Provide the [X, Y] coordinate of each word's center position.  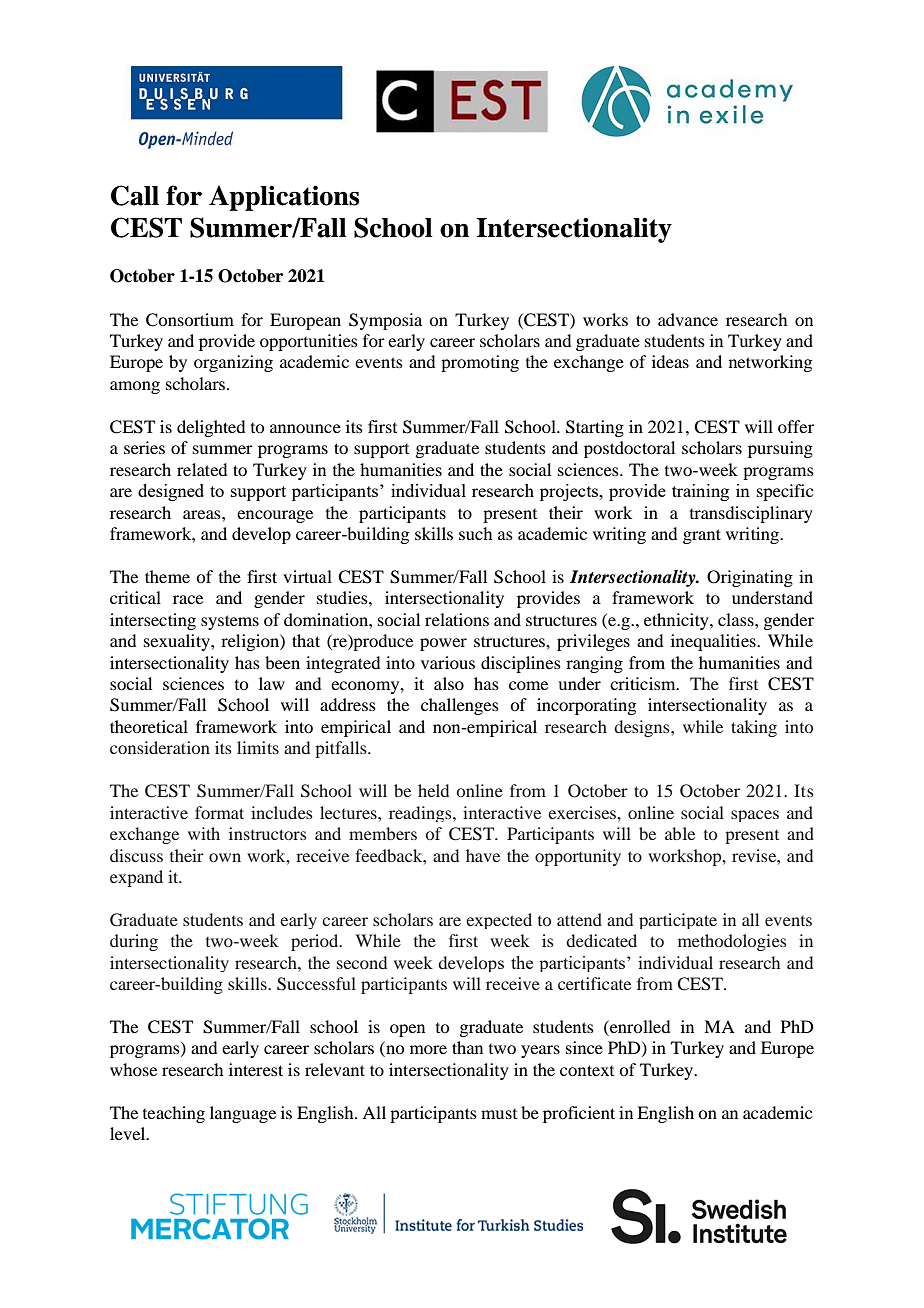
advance [688, 319]
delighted [211, 428]
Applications [284, 198]
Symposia [385, 321]
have [483, 855]
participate [678, 921]
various [448, 662]
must [499, 1114]
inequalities [714, 642]
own [225, 857]
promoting [480, 363]
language [243, 1114]
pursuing [780, 449]
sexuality [178, 642]
